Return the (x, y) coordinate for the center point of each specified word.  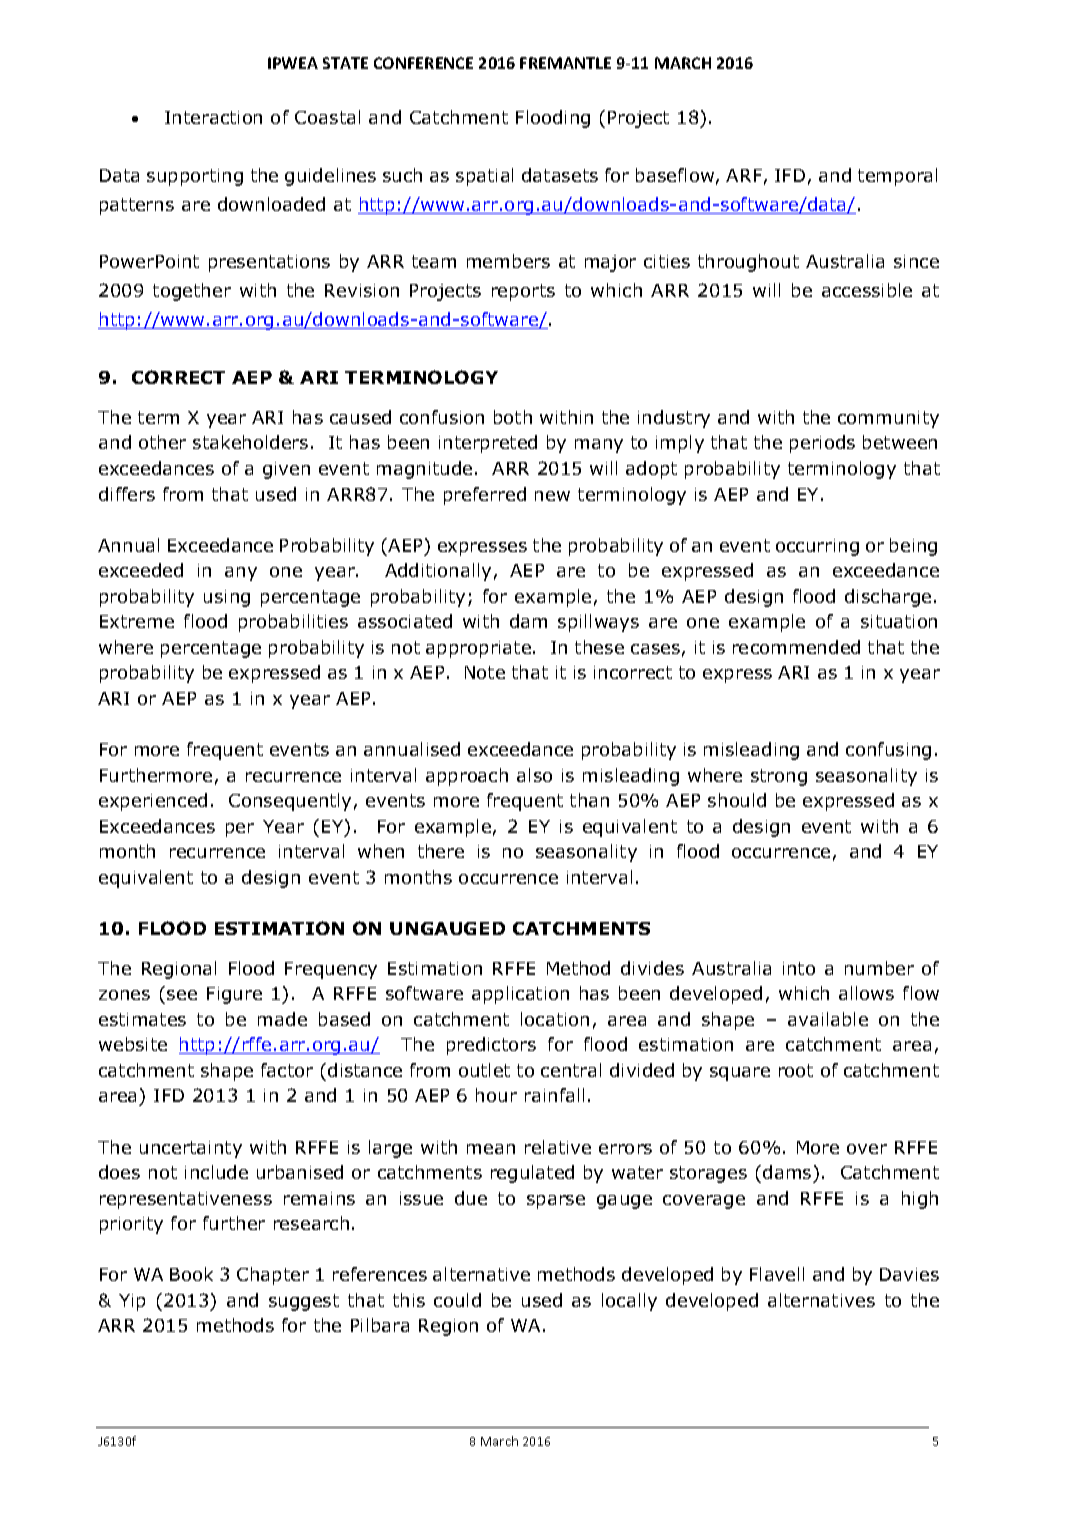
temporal (897, 177)
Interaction (213, 117)
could (457, 1300)
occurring (817, 547)
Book (191, 1274)
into (799, 968)
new (552, 496)
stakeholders (250, 442)
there (441, 851)
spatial (484, 177)
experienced (153, 802)
